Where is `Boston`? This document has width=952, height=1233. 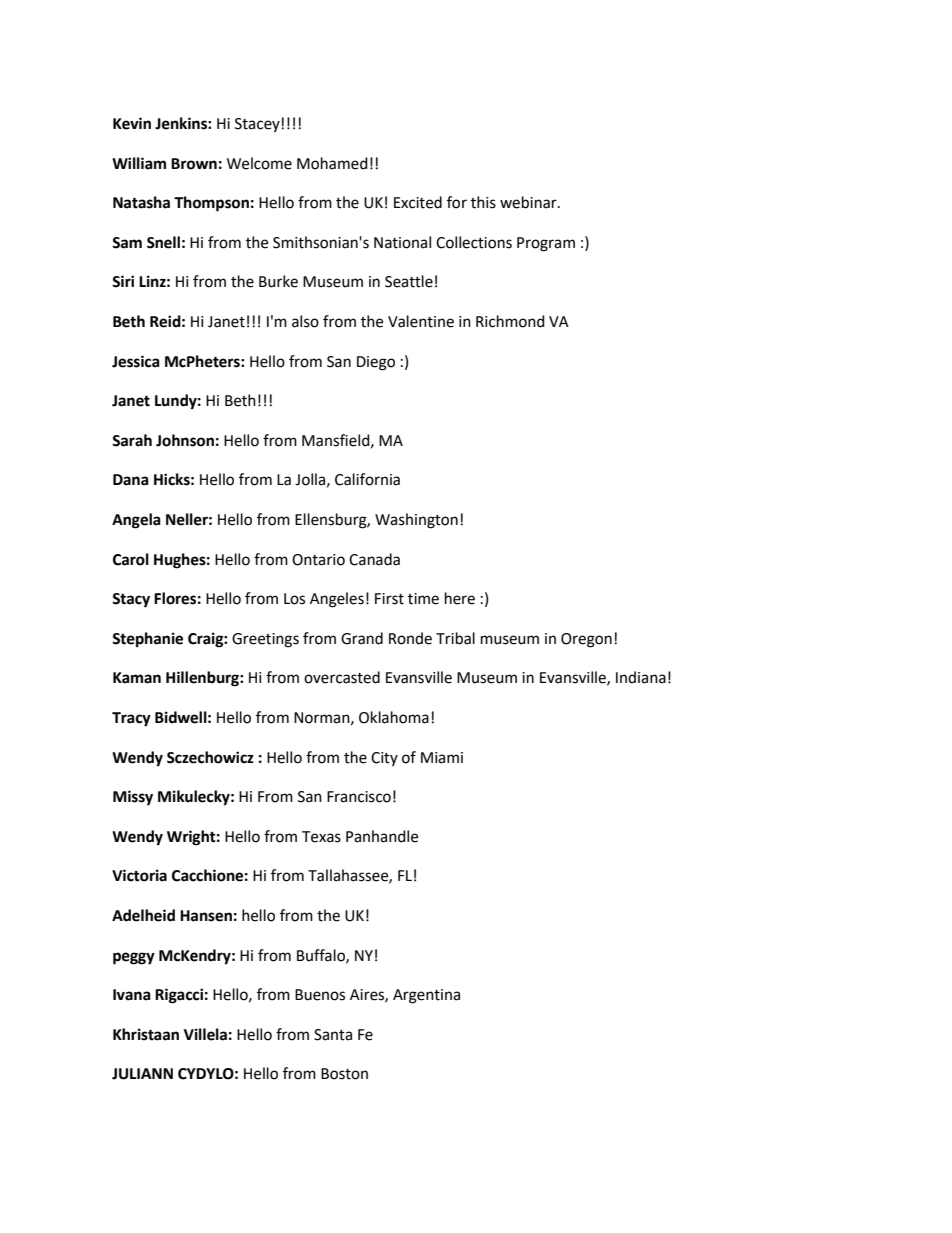 Boston is located at coordinates (344, 1074).
